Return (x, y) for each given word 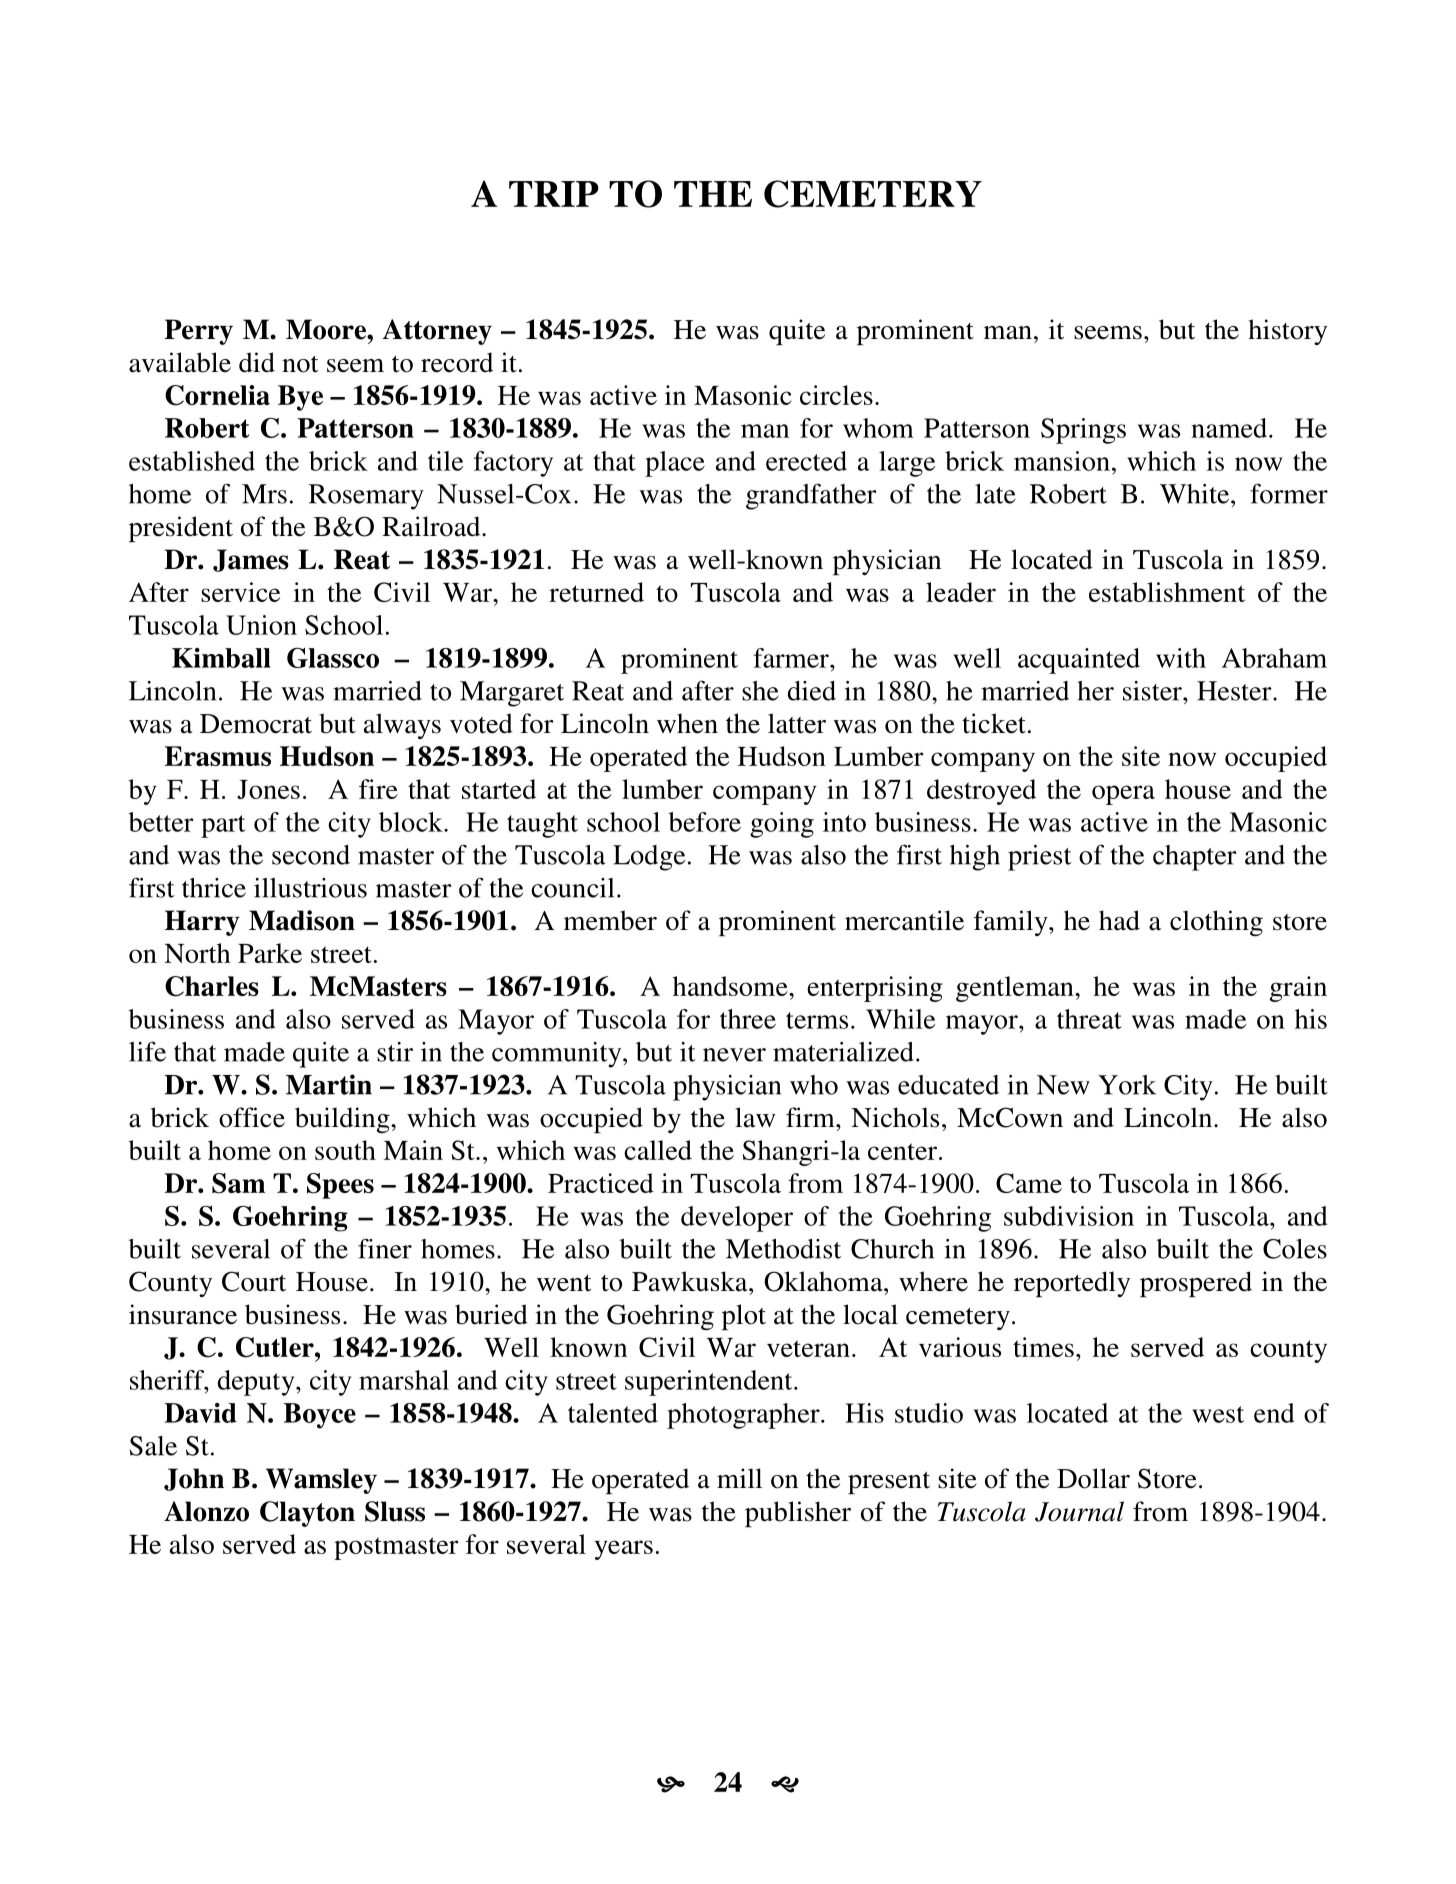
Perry (198, 332)
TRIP (554, 194)
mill (739, 1478)
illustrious (310, 888)
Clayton (307, 1514)
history (1287, 332)
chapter (1195, 858)
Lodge (649, 858)
